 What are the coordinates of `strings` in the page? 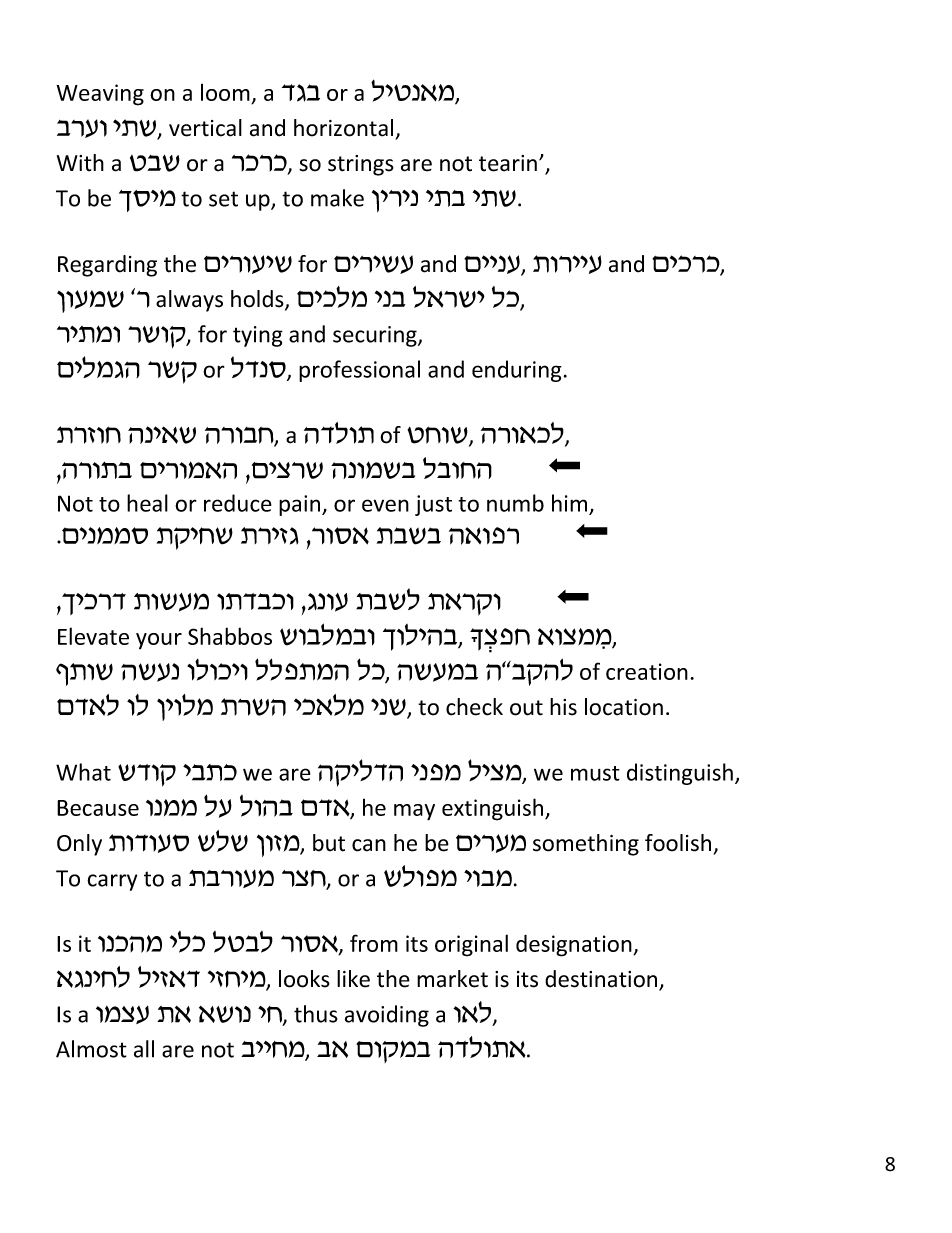 It's located at (361, 165).
